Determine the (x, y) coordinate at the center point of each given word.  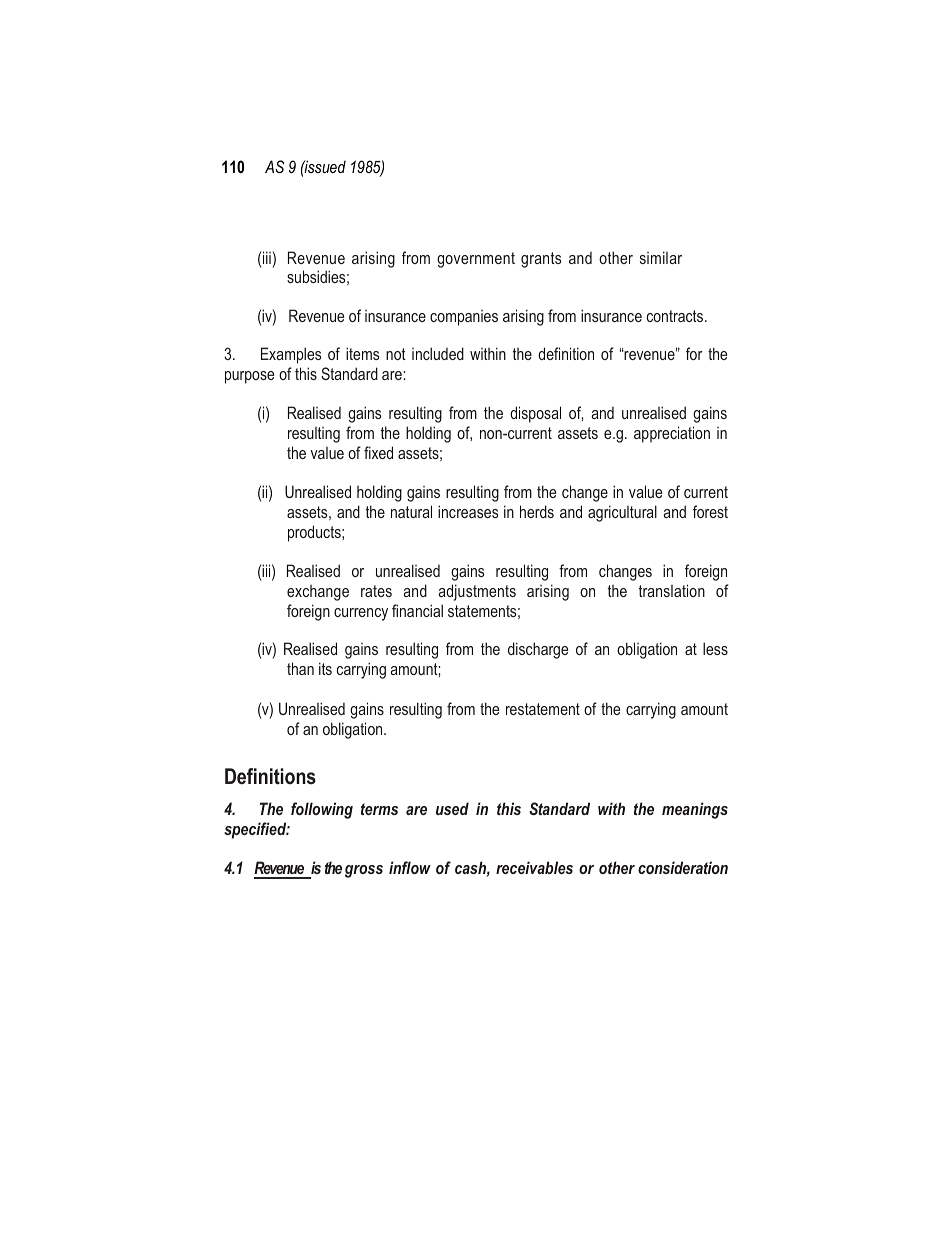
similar (661, 257)
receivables (534, 867)
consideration (683, 867)
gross (364, 871)
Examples (291, 355)
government (476, 260)
